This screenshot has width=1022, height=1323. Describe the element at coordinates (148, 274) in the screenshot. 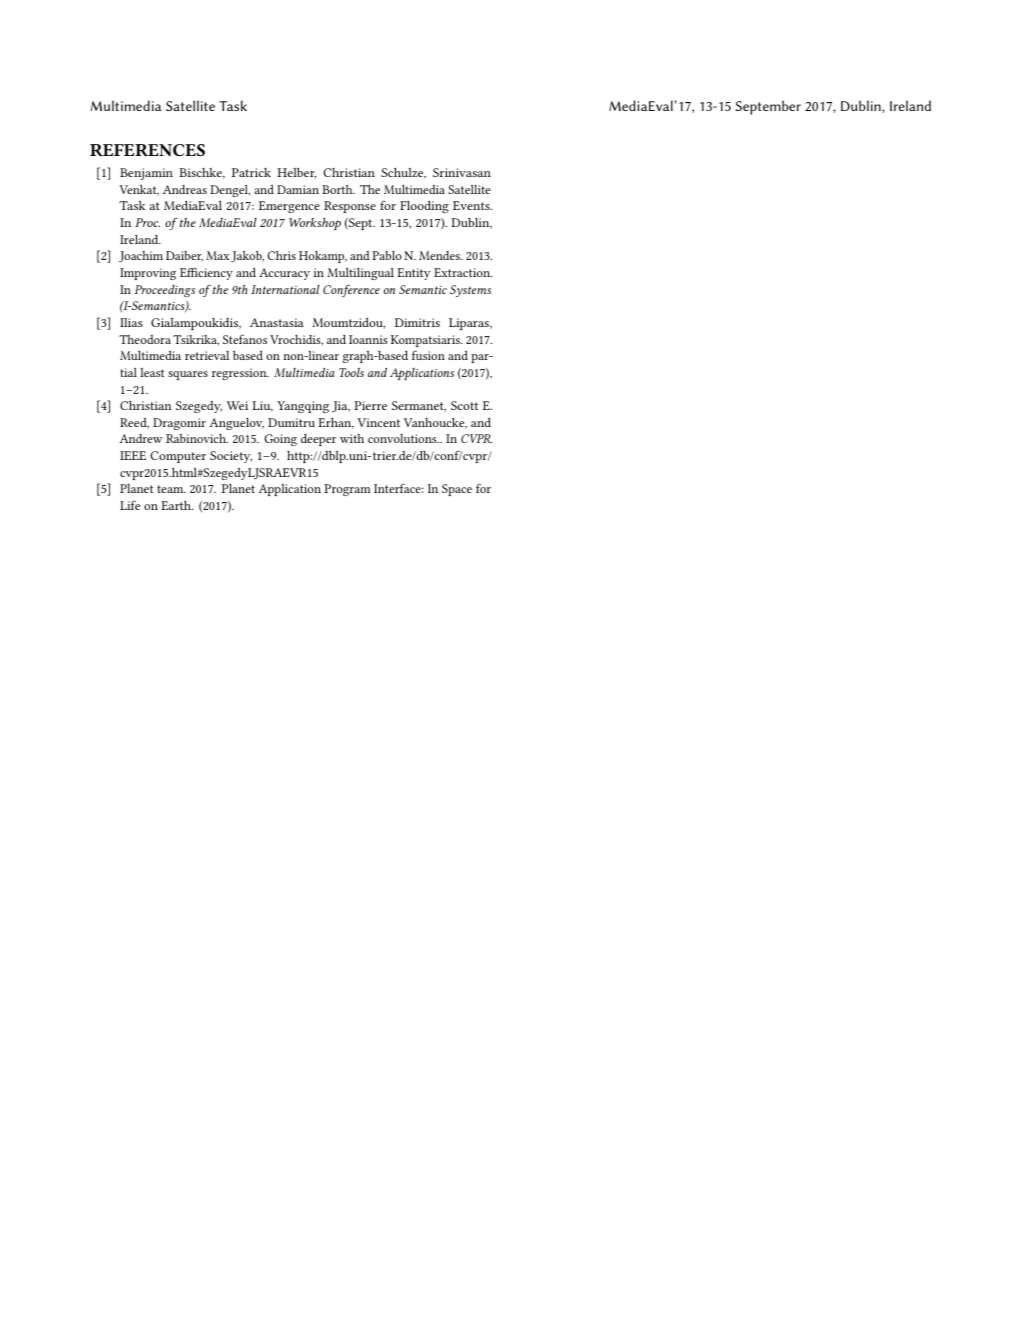

I see `Improving` at that location.
